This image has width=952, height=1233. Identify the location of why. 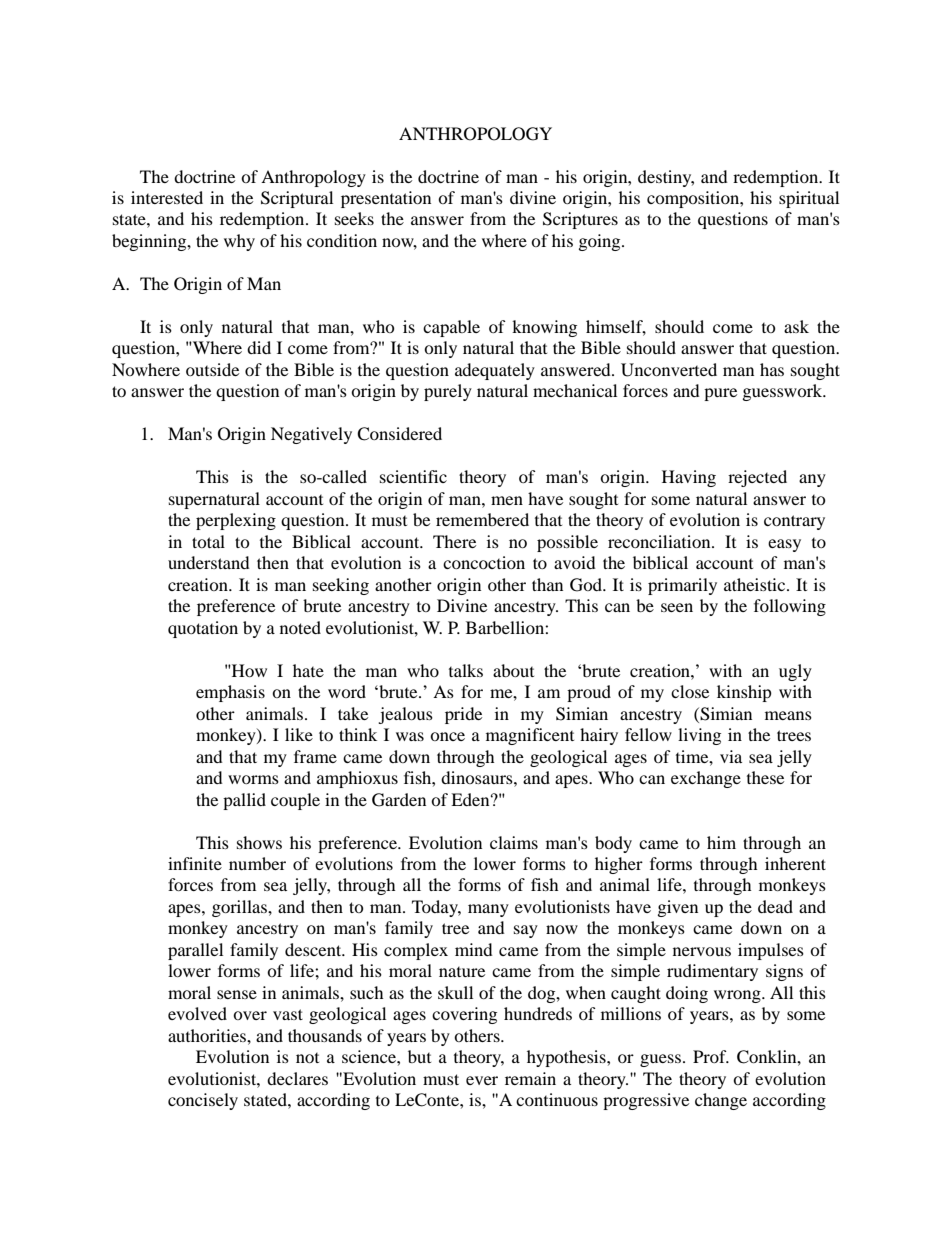
(239, 242).
